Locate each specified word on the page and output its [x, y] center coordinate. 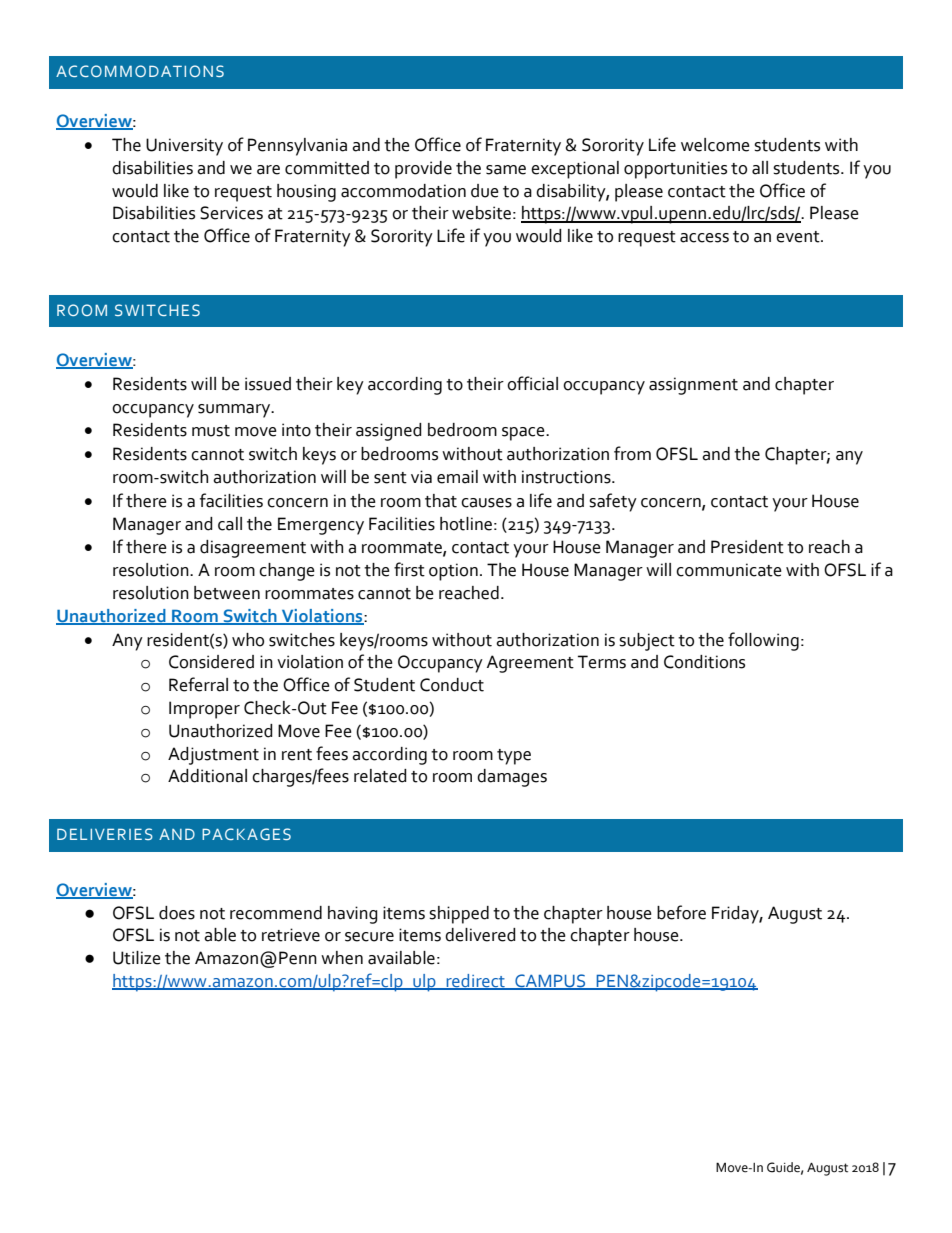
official [532, 383]
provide [423, 170]
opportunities [675, 170]
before [681, 912]
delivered [480, 935]
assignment [693, 386]
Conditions [704, 662]
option [453, 572]
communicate [729, 570]
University [184, 147]
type [514, 757]
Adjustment [213, 756]
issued [268, 384]
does [177, 913]
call [230, 524]
